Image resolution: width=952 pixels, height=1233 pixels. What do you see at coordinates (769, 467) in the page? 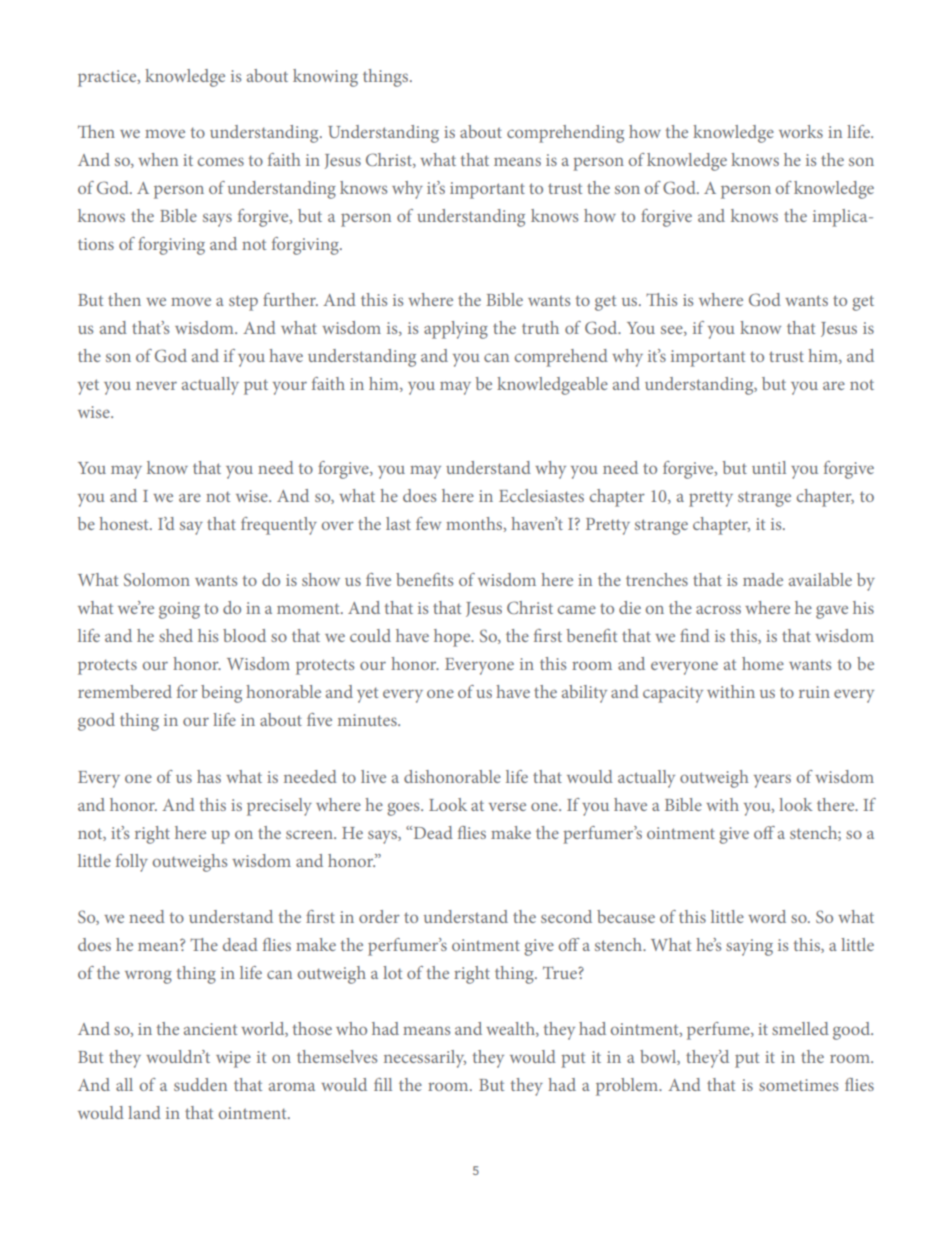
I see `until` at bounding box center [769, 467].
